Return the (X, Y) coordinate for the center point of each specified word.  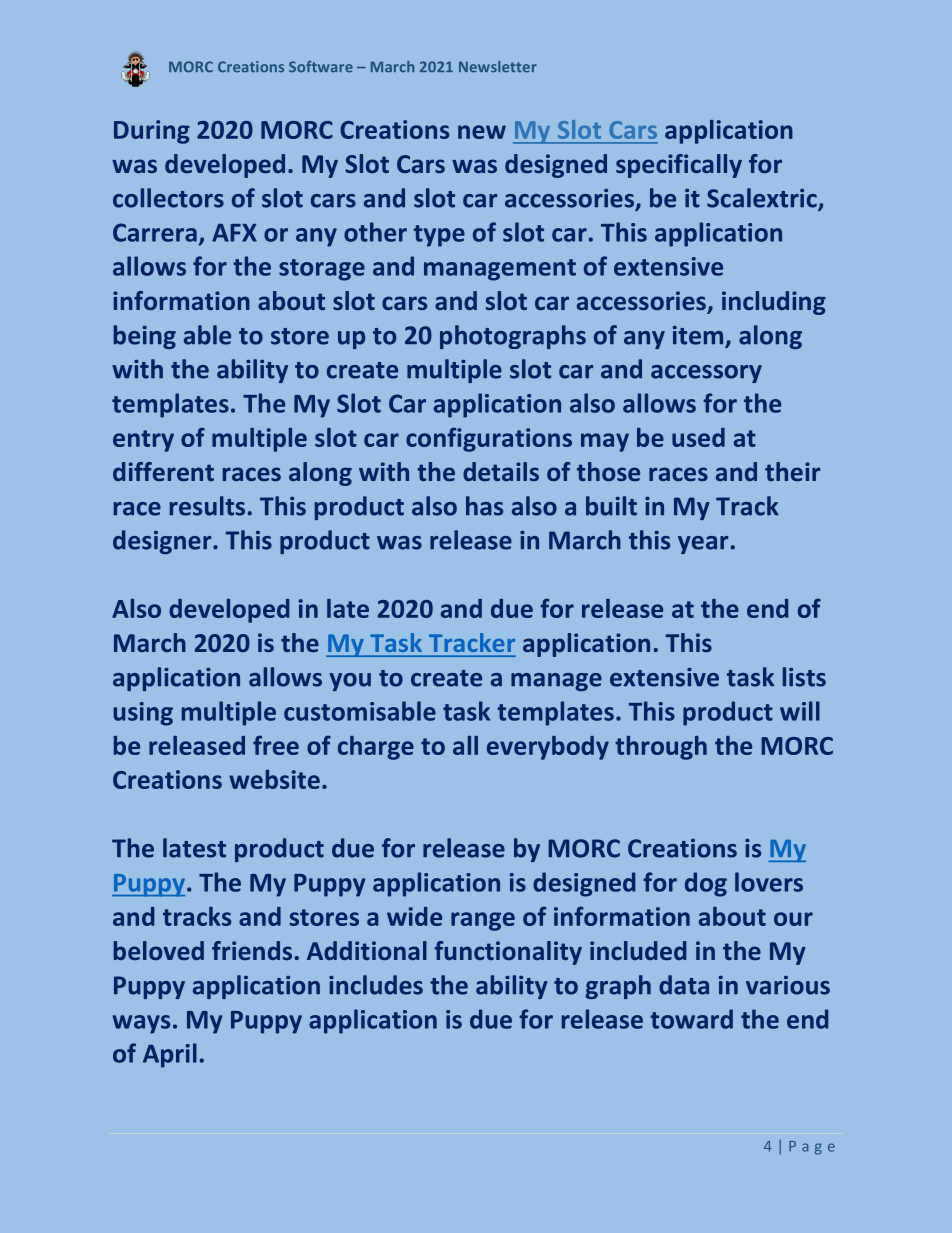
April (170, 1055)
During (152, 132)
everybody (548, 748)
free (276, 745)
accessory (706, 374)
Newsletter (498, 67)
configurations (489, 439)
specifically (679, 166)
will (800, 711)
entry (143, 441)
